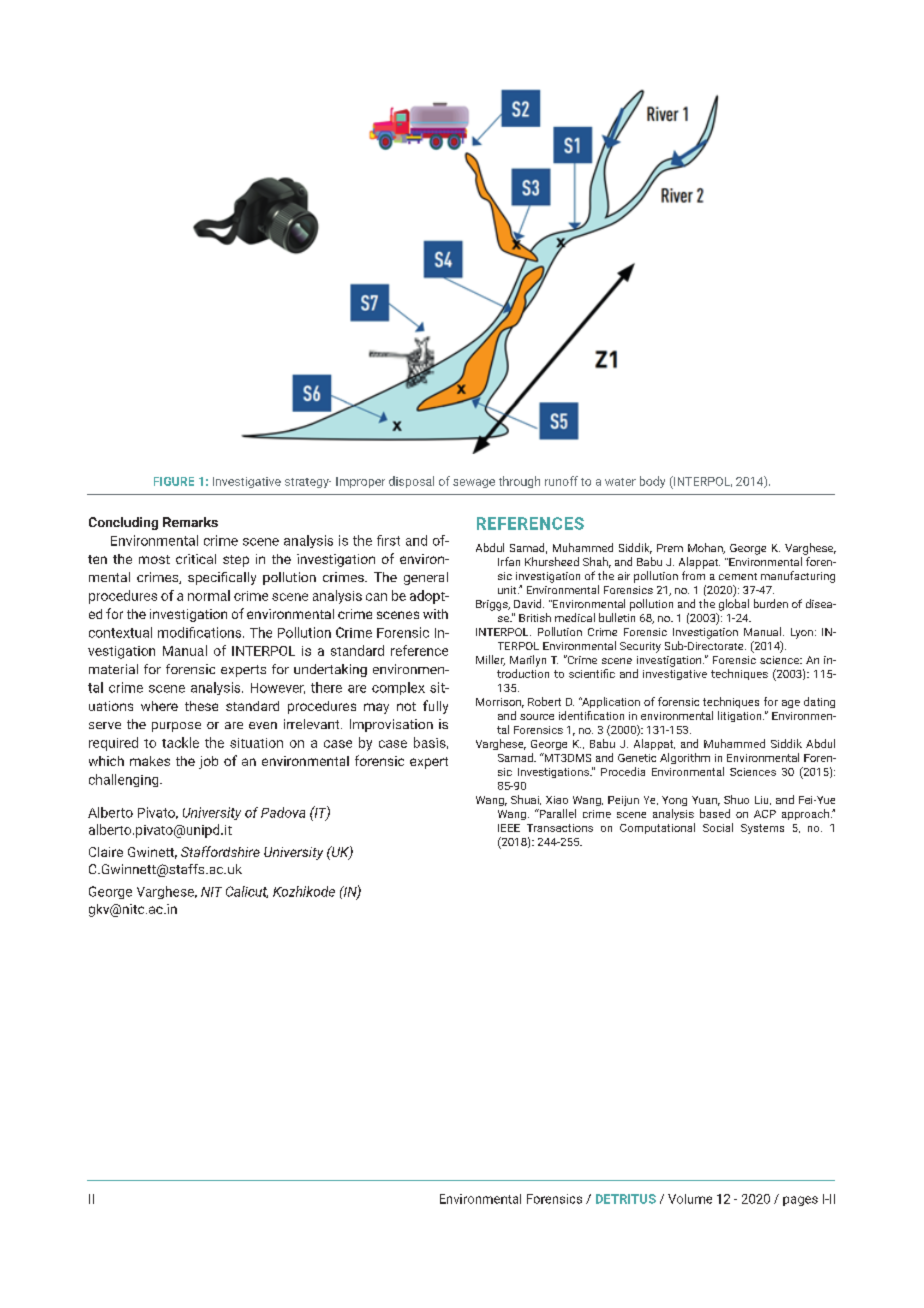 The width and height of the screenshot is (924, 1308). What do you see at coordinates (626, 1199) in the screenshot?
I see `DETRITUS` at bounding box center [626, 1199].
